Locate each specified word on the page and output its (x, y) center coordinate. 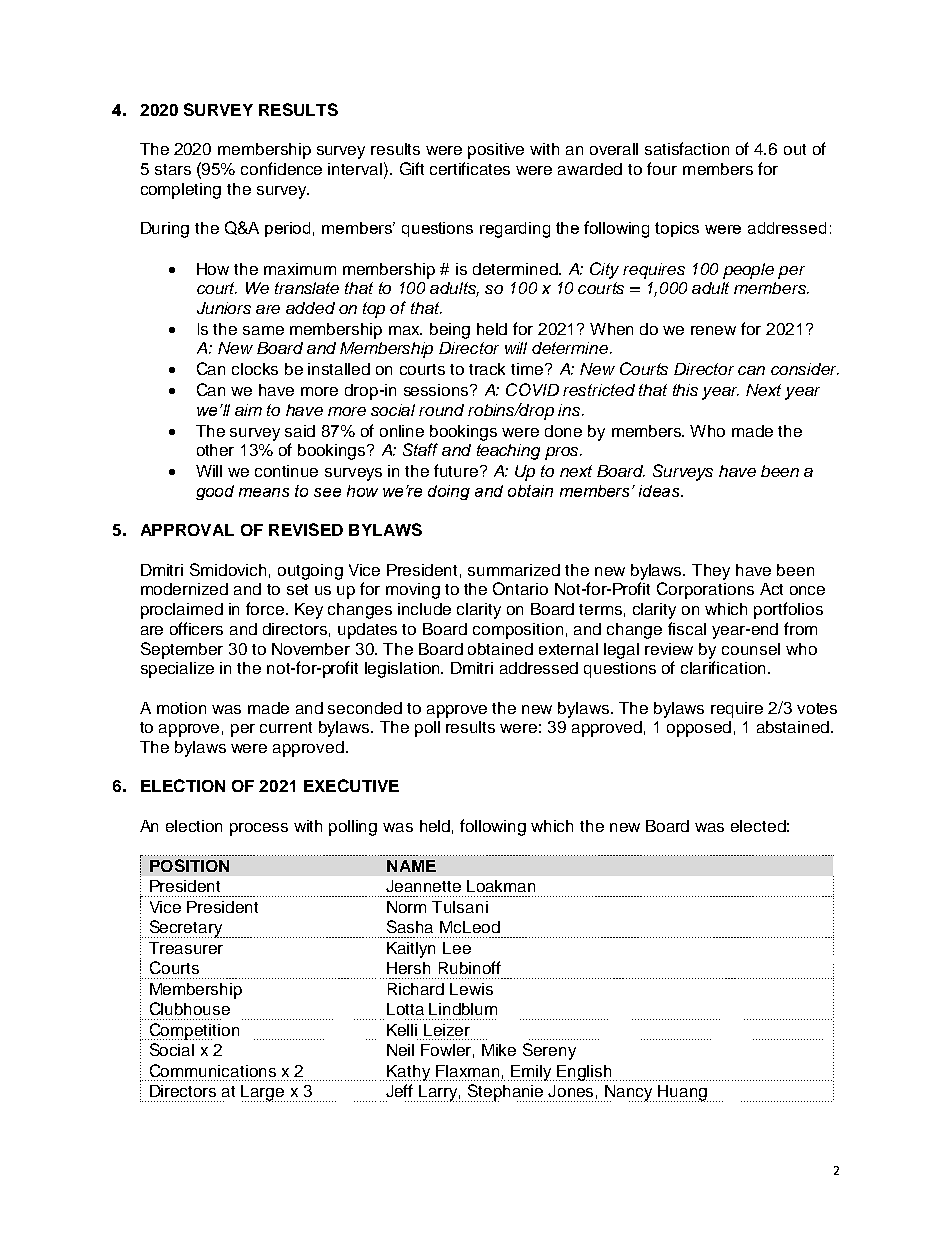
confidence (281, 168)
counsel (751, 649)
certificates (470, 168)
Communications (213, 1070)
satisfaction (687, 148)
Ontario (520, 588)
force (265, 608)
